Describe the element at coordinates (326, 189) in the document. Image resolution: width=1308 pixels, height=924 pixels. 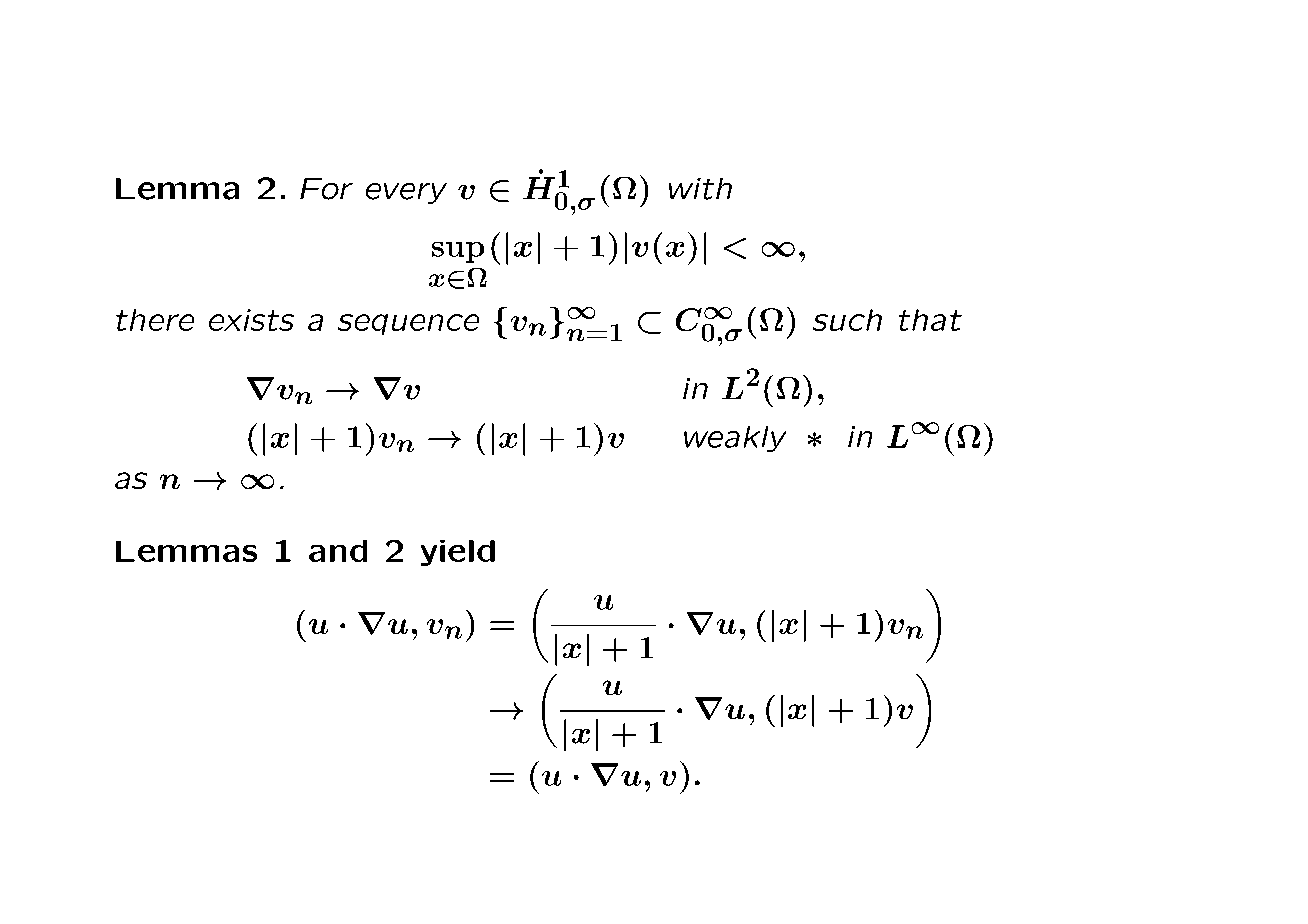
I see `For` at that location.
